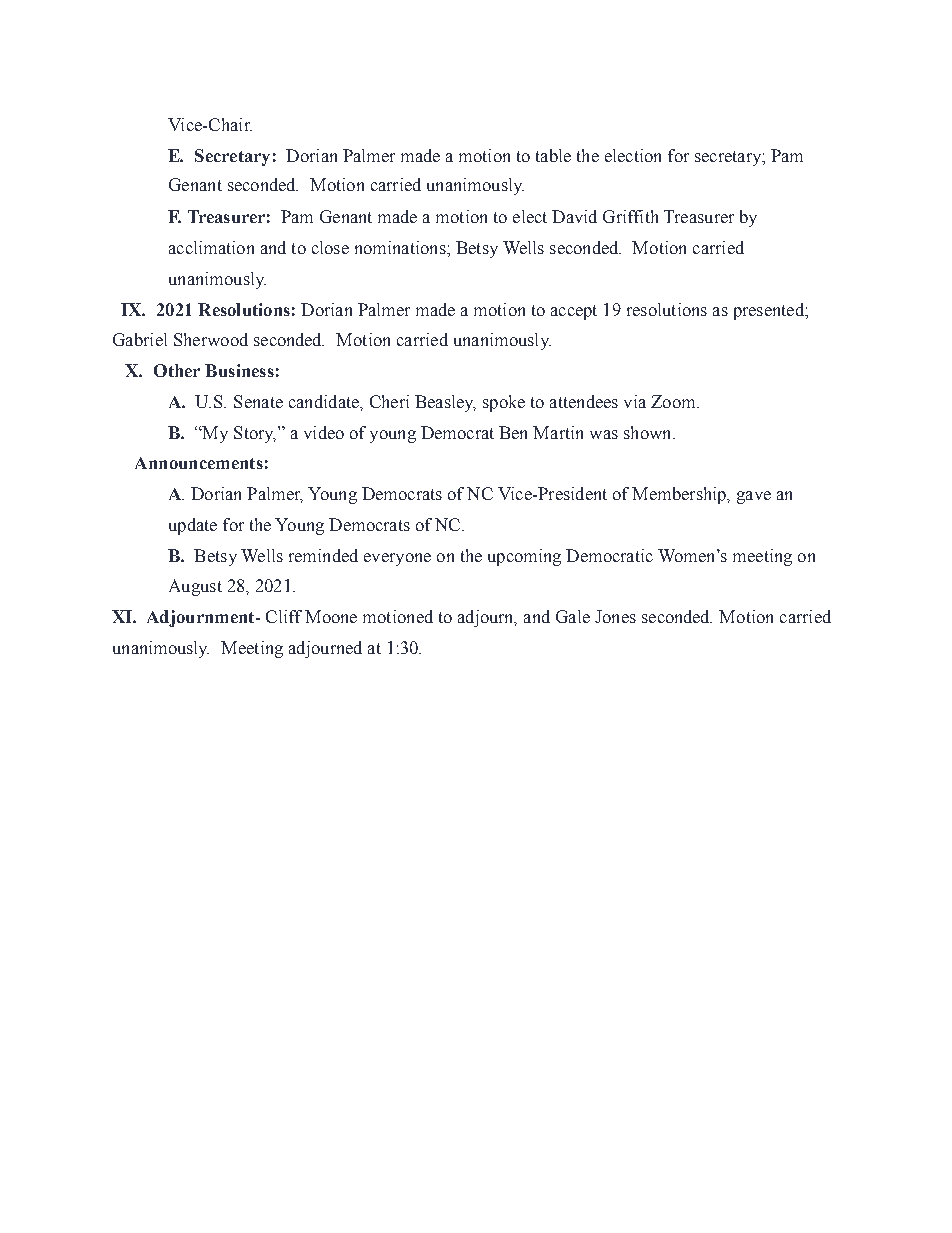 This screenshot has width=952, height=1233. Describe the element at coordinates (211, 247) in the screenshot. I see `acclimation` at that location.
